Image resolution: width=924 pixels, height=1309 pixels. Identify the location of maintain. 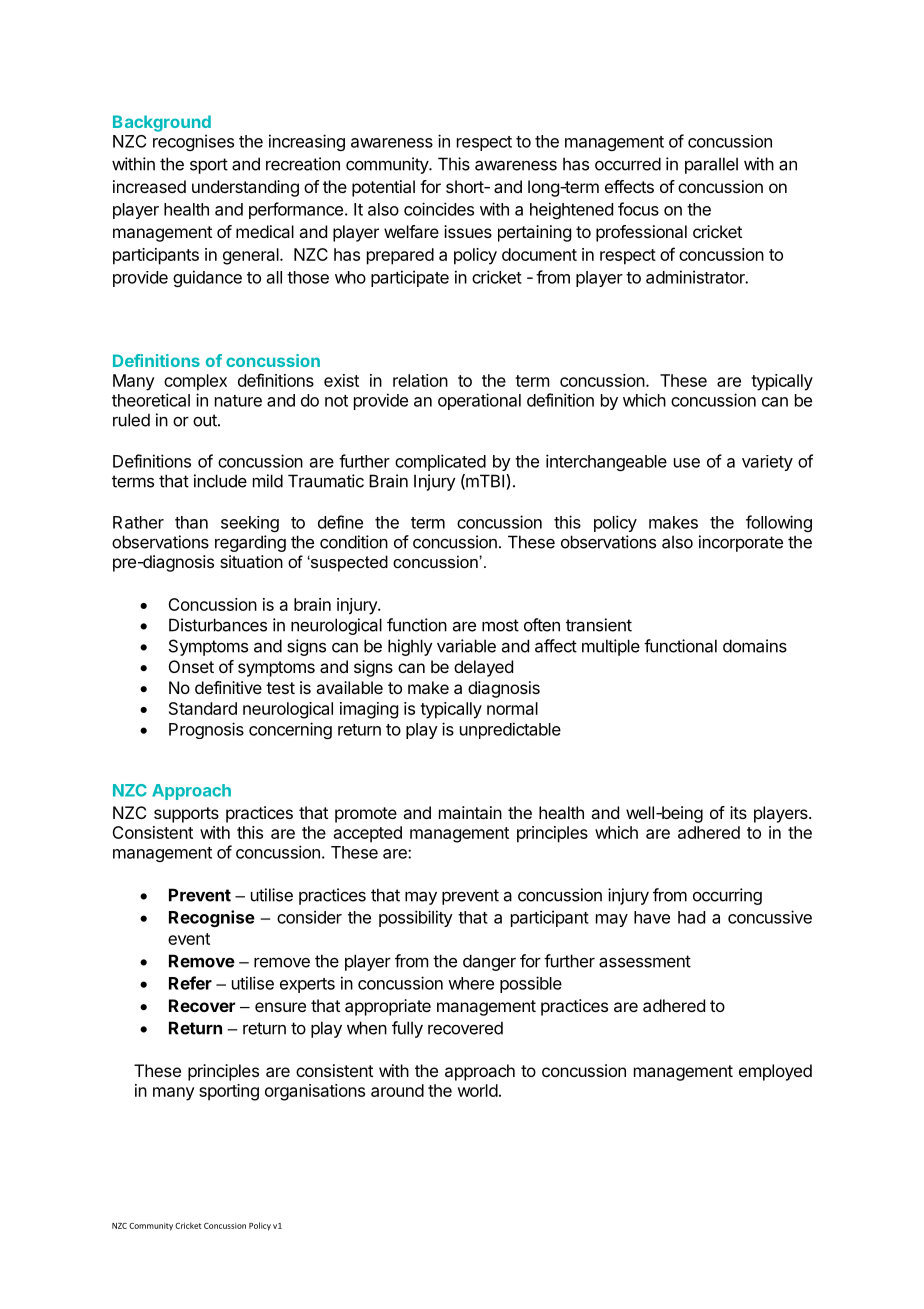
(470, 812).
